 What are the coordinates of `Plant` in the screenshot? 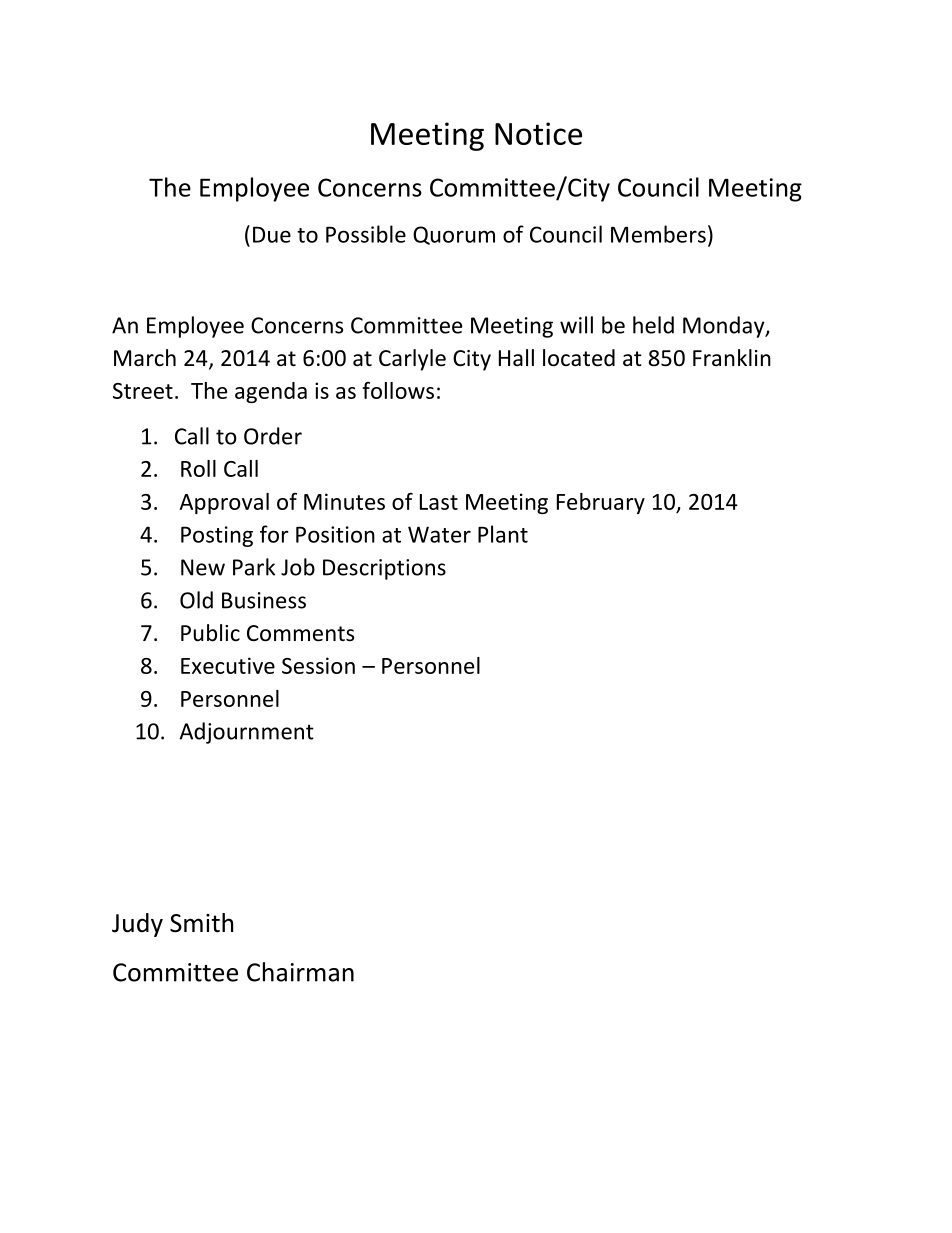 It's located at (503, 534).
